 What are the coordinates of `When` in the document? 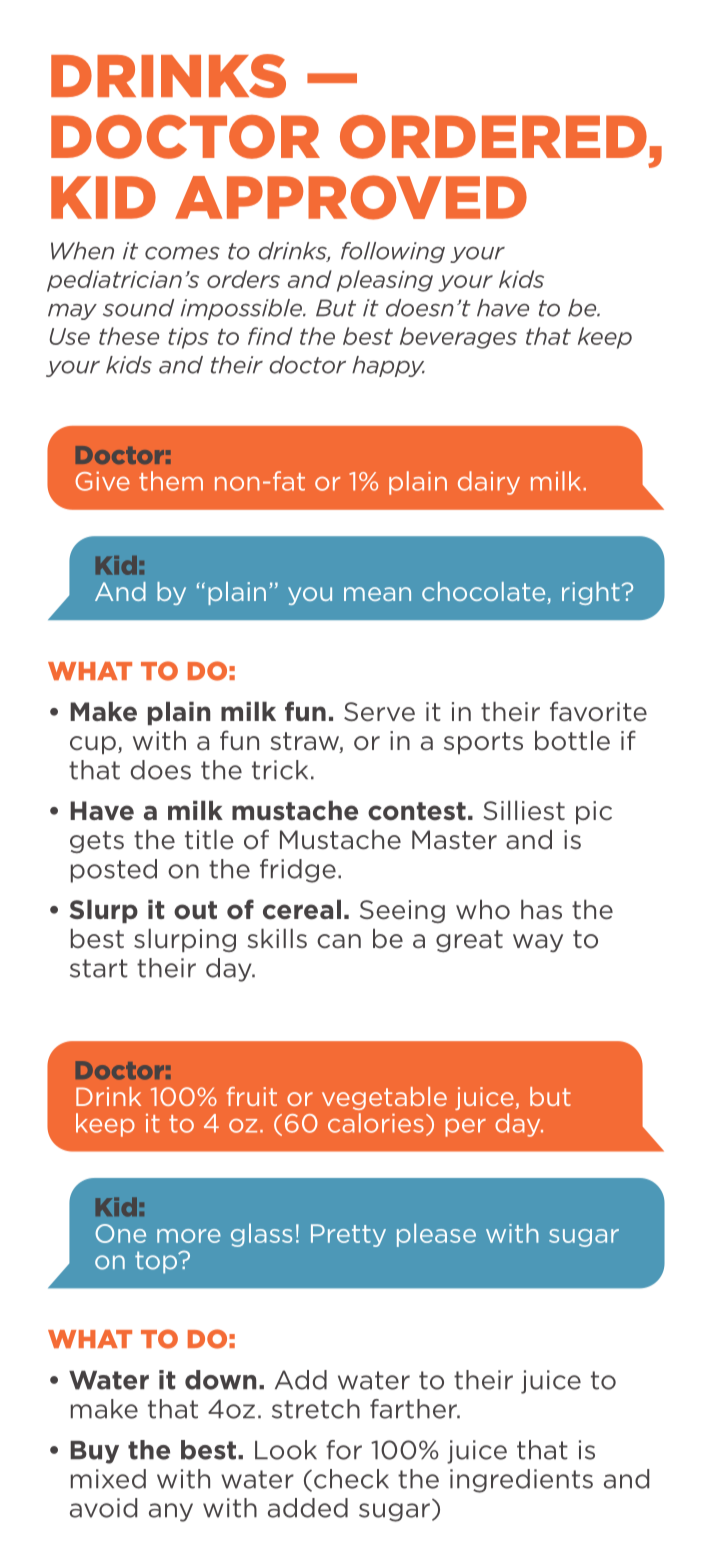 It's located at (82, 251).
